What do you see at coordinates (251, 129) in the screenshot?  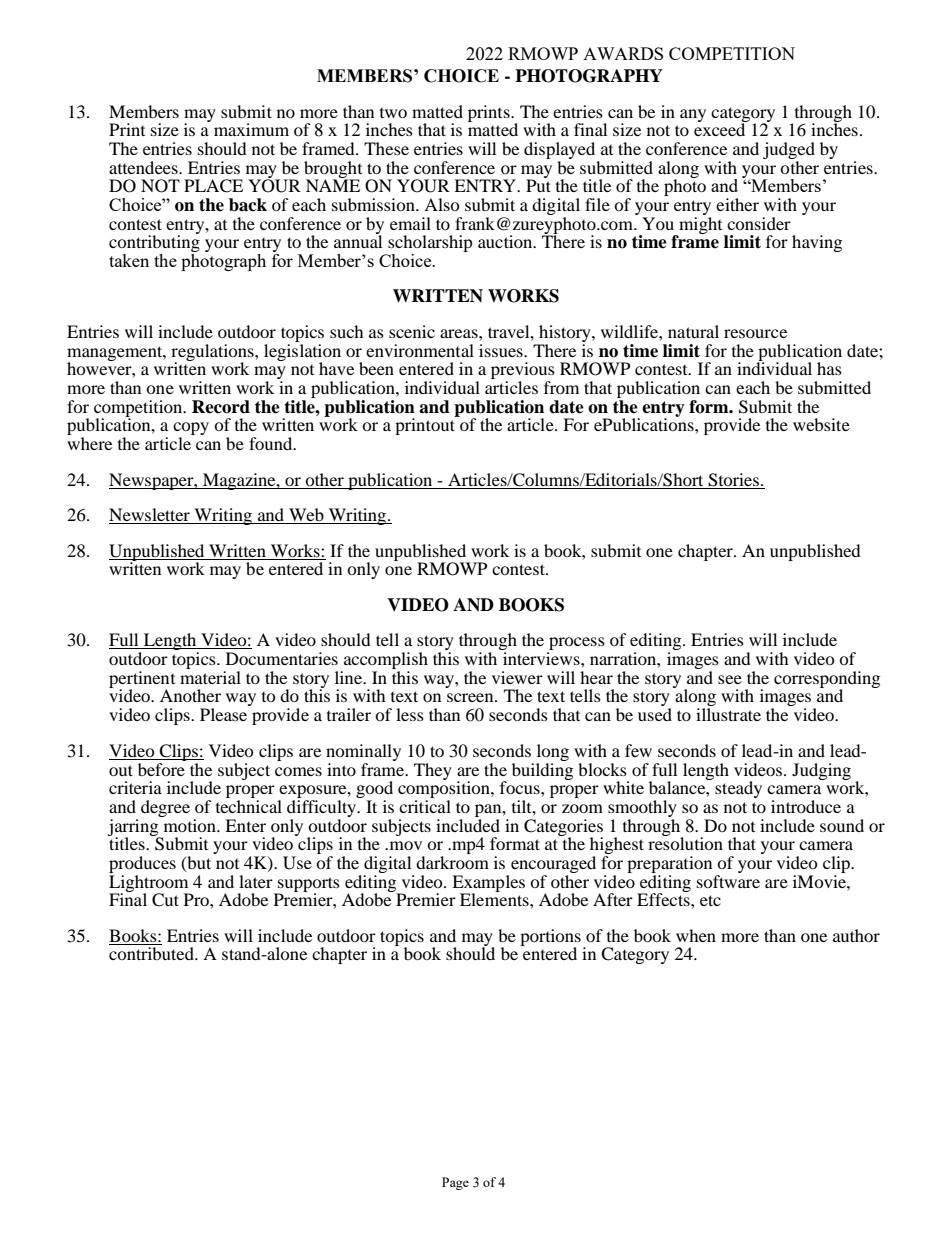 I see `maximum` at bounding box center [251, 129].
